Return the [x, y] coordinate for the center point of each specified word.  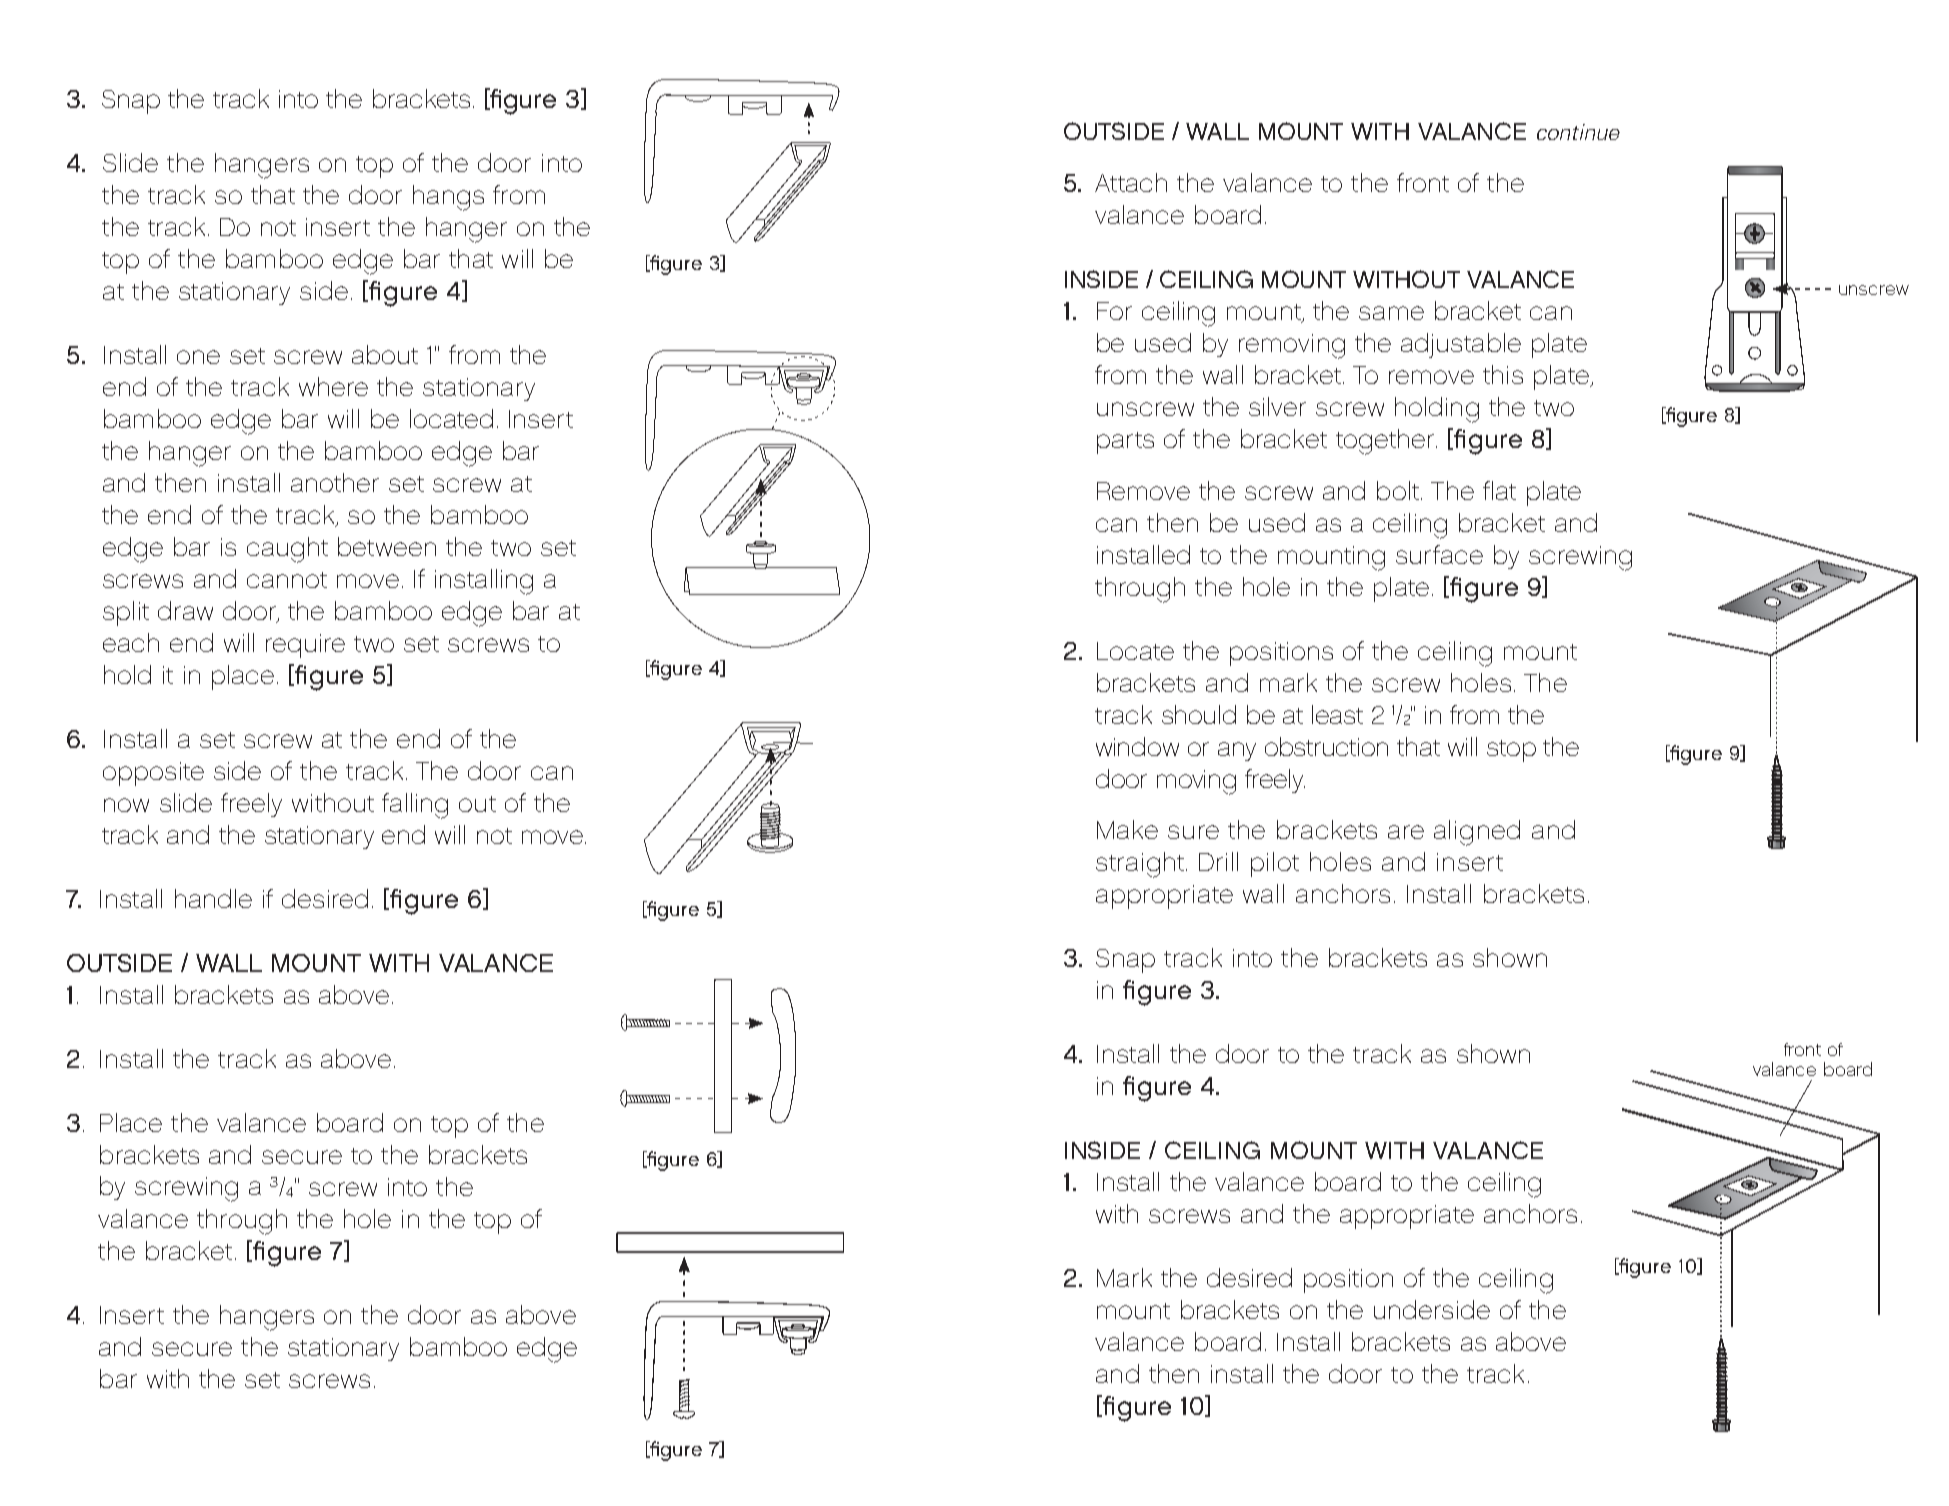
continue [1578, 132]
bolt [1398, 490]
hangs [448, 198]
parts [1125, 443]
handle [213, 898]
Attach [1131, 182]
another [335, 482]
